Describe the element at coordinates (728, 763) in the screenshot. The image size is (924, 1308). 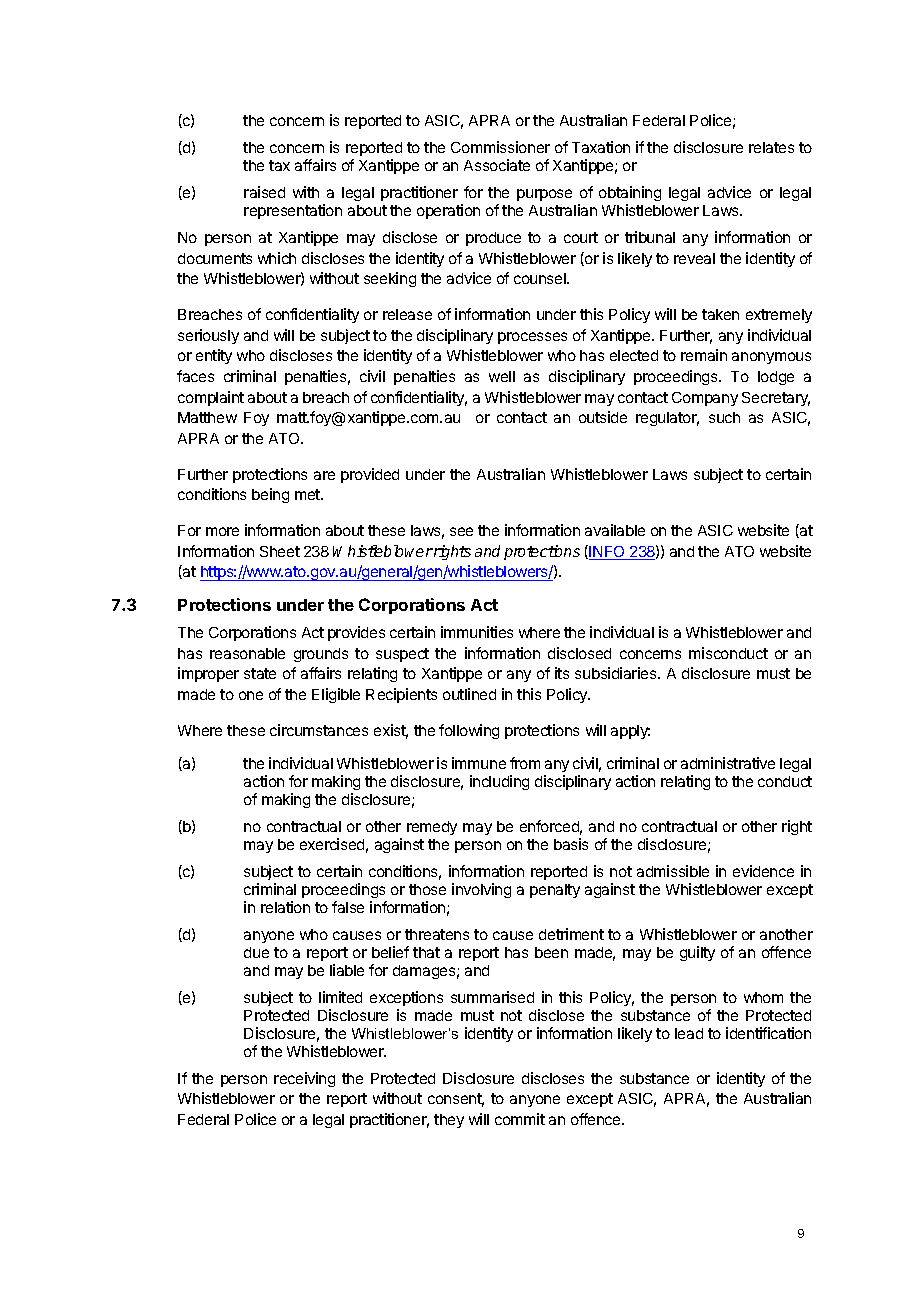
I see `administrative` at that location.
